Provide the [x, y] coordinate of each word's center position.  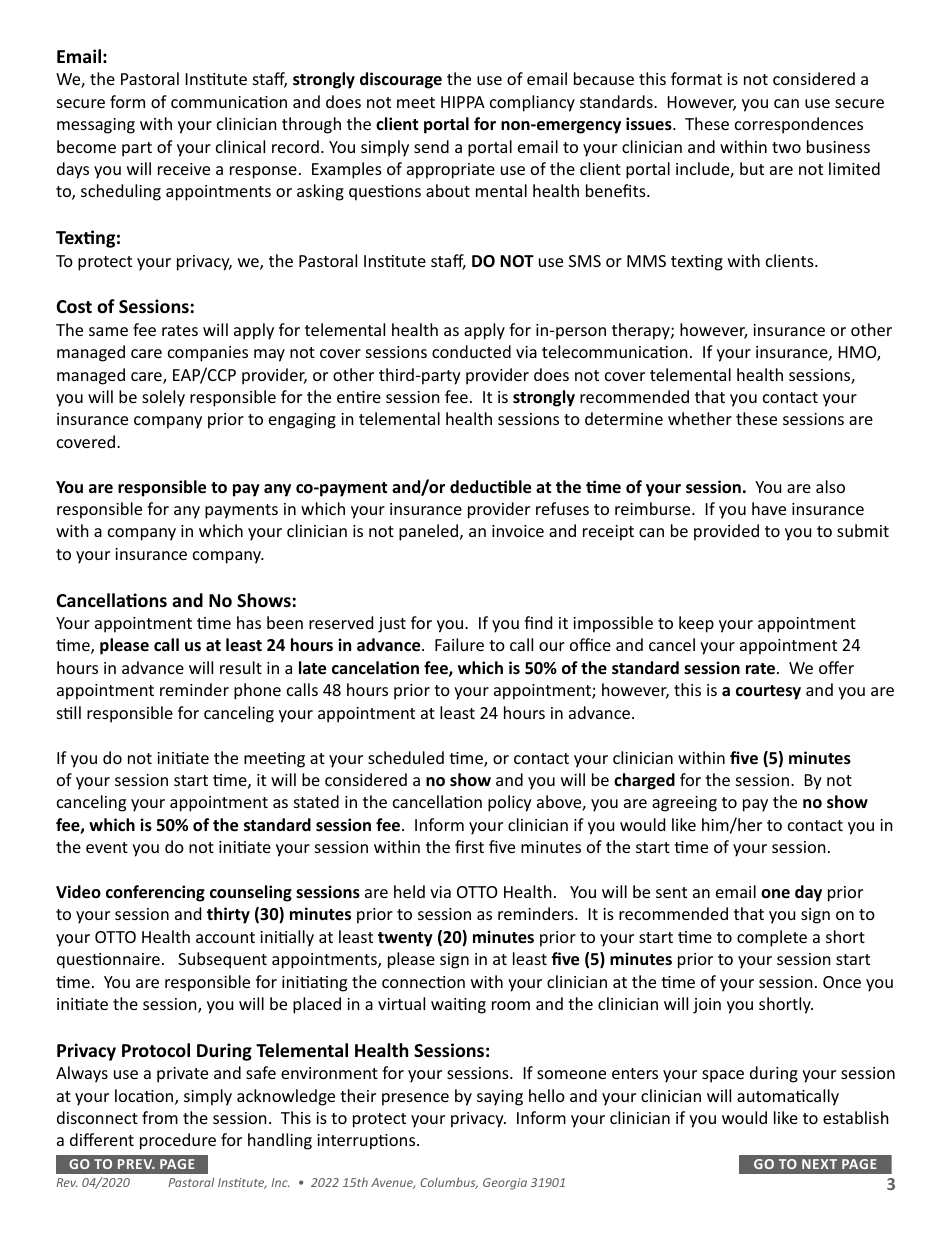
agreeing [684, 804]
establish [856, 1117]
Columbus [449, 1183]
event [107, 847]
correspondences [799, 125]
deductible [490, 487]
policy [510, 803]
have [769, 508]
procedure [178, 1141]
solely [163, 398]
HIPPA [463, 102]
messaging [96, 126]
